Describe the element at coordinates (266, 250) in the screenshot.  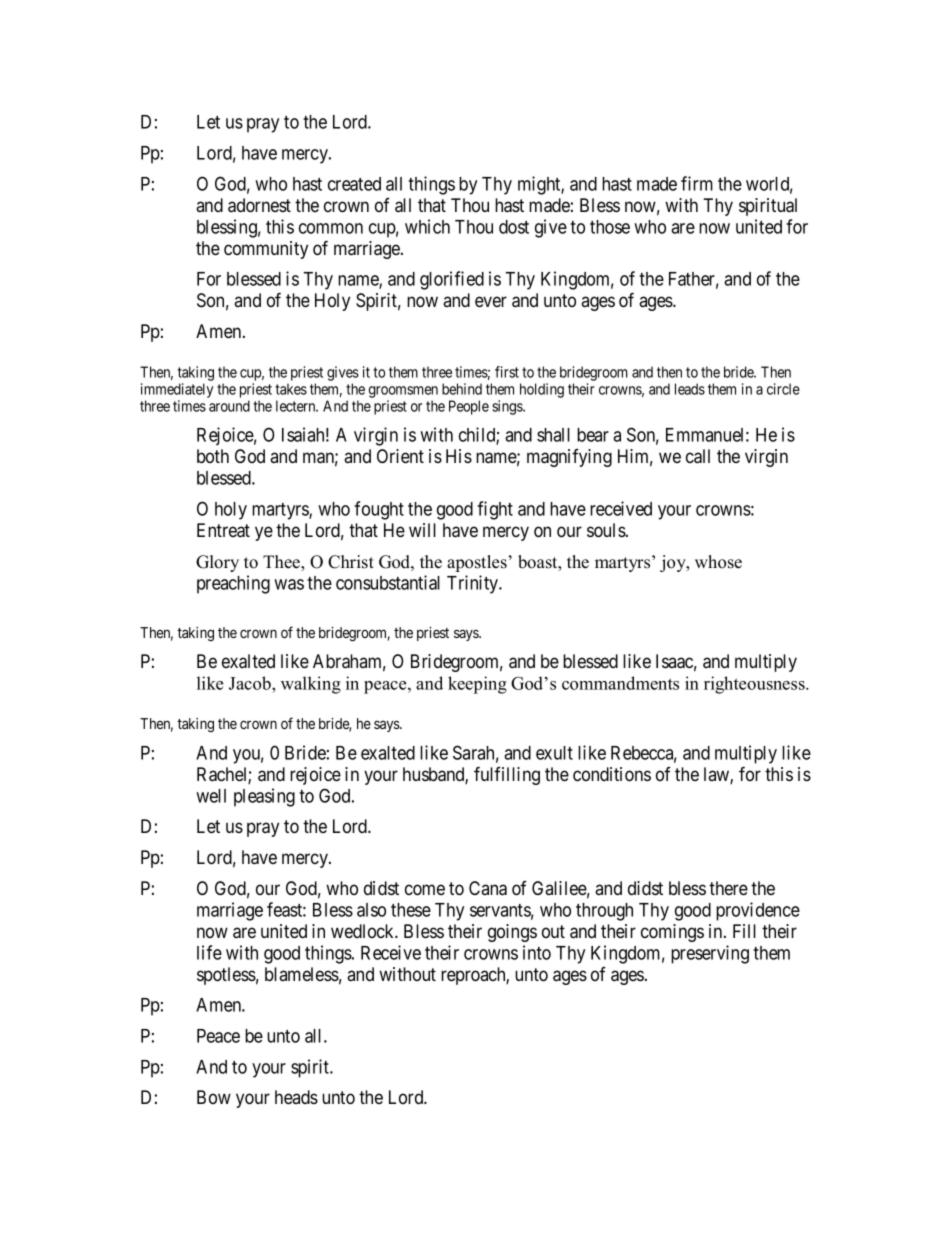
I see `community` at that location.
